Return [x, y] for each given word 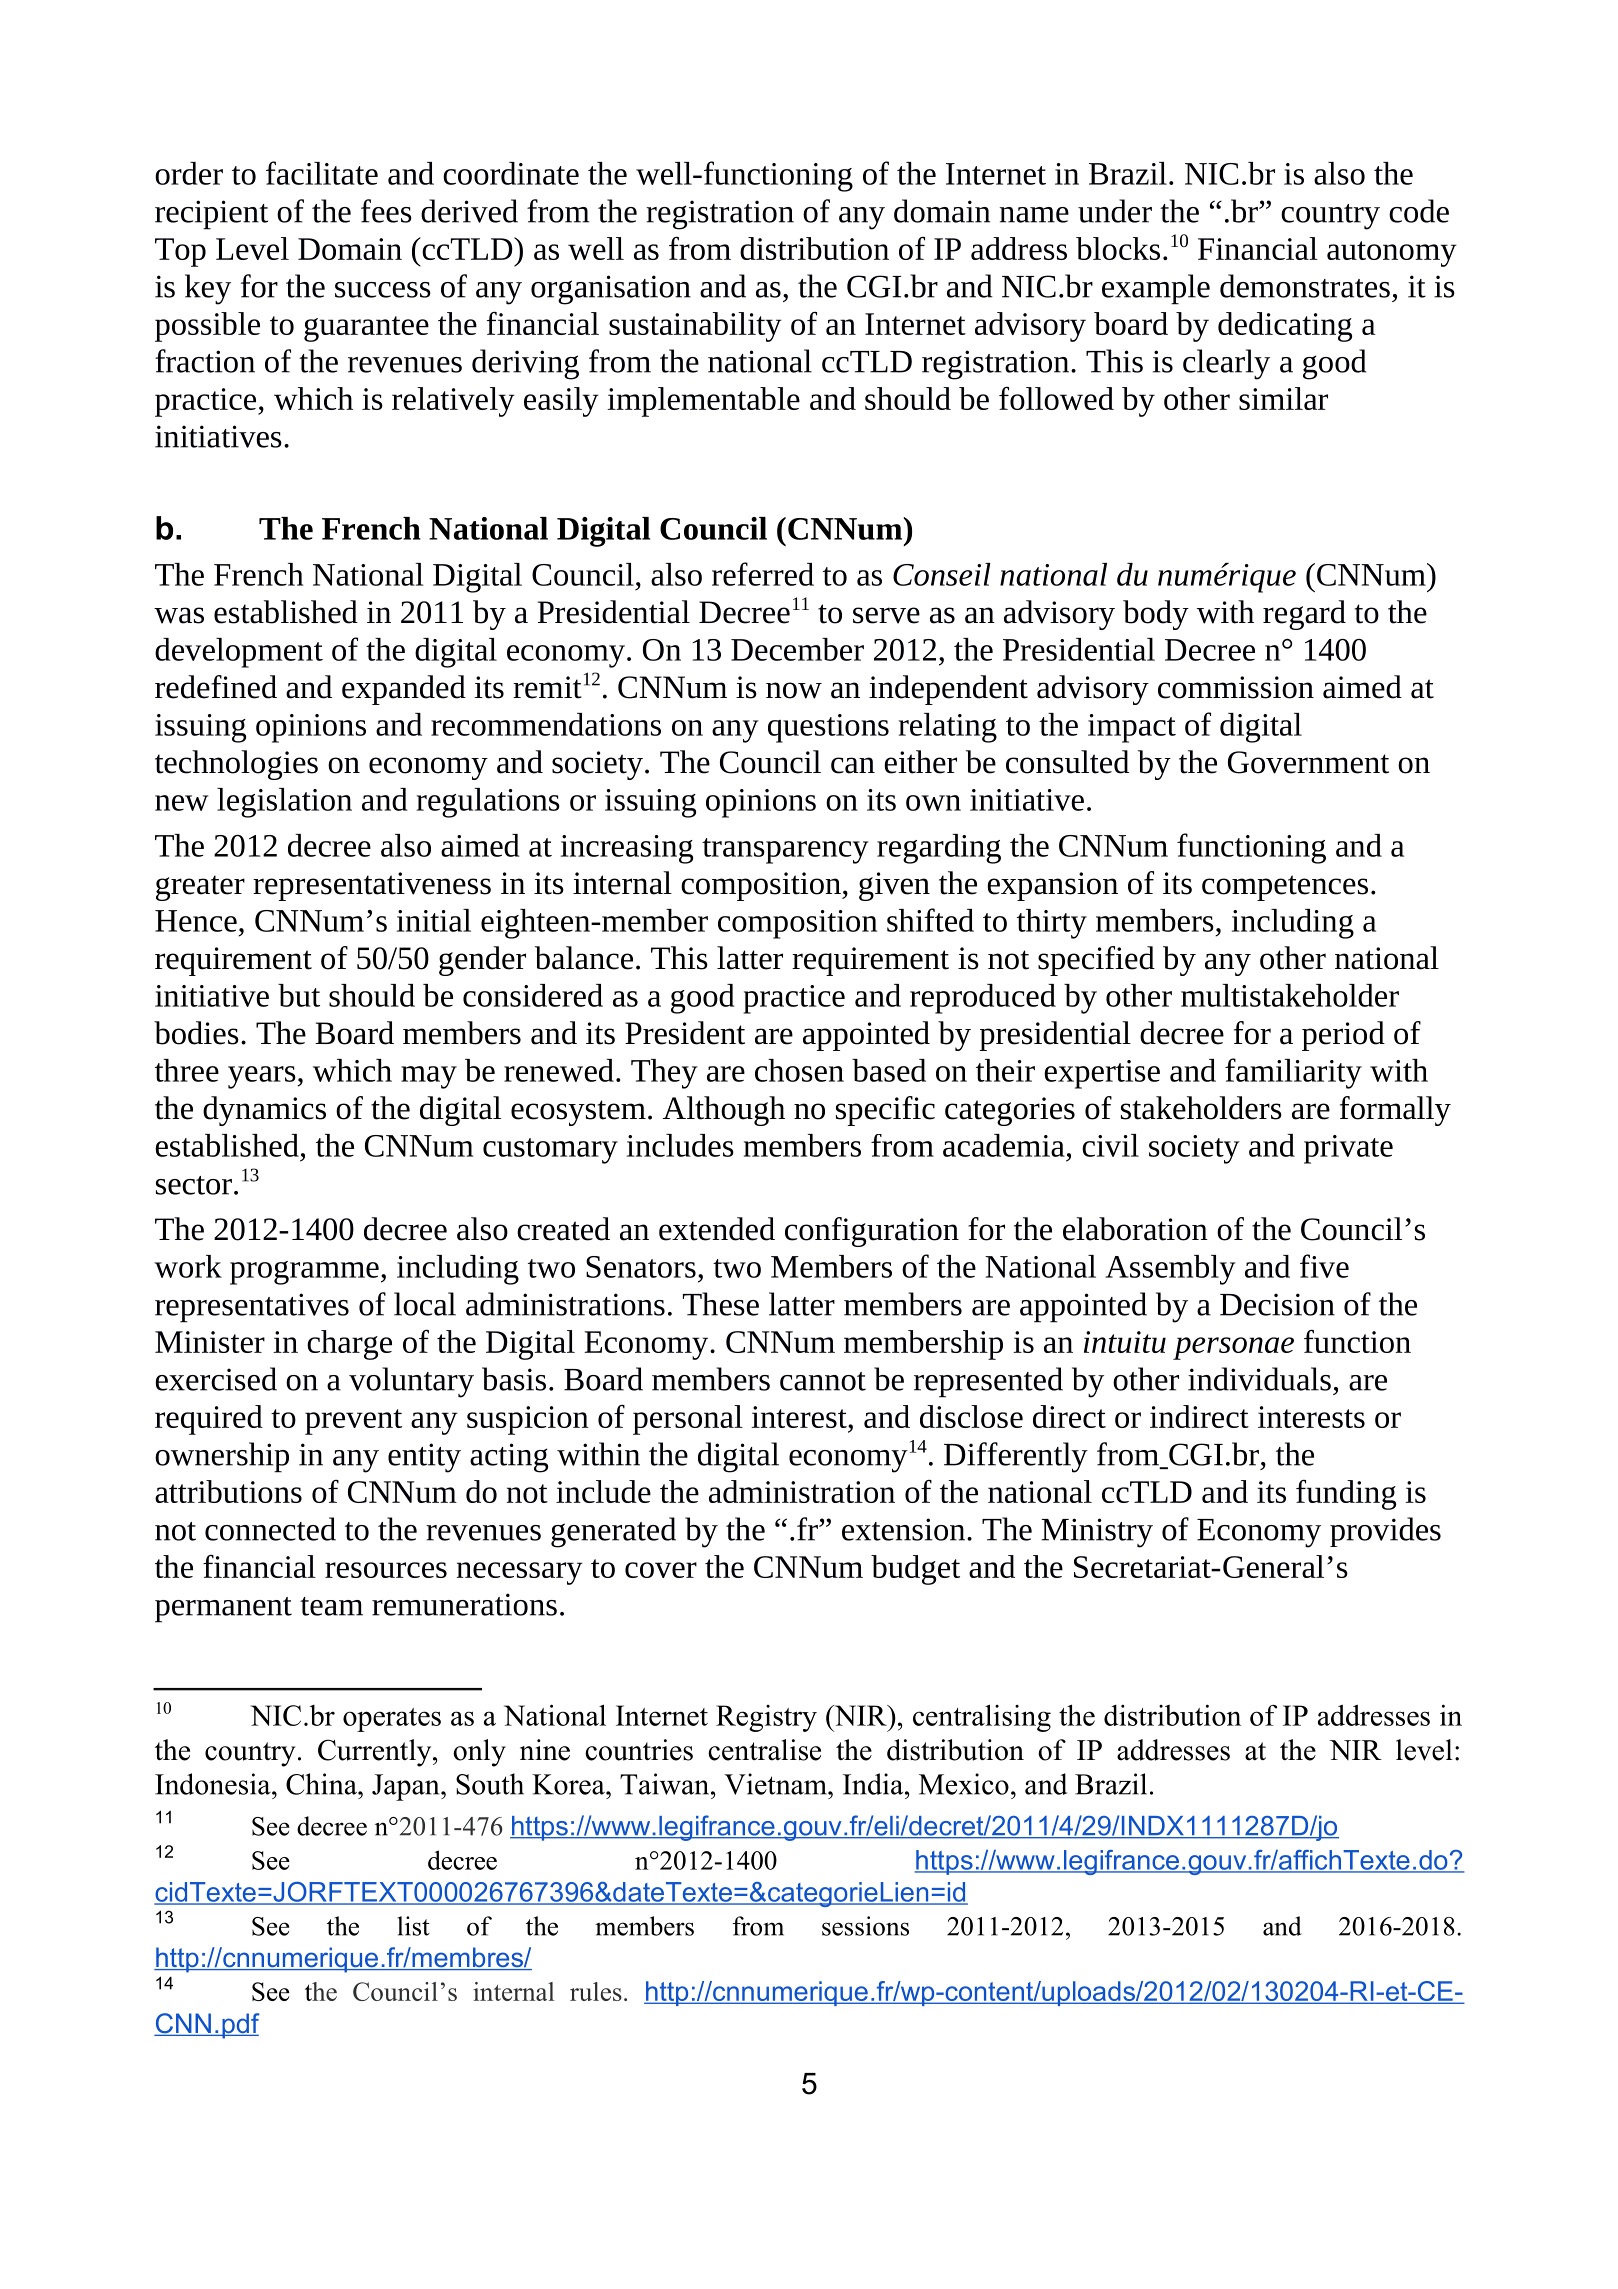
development [239, 653]
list [414, 1926]
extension [905, 1529]
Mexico [964, 1784]
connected [270, 1529]
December [797, 649]
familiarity [1293, 1073]
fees [386, 211]
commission [1236, 687]
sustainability [695, 327]
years [263, 1077]
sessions [865, 1926]
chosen [799, 1070]
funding [1346, 1495]
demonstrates [1305, 286]
